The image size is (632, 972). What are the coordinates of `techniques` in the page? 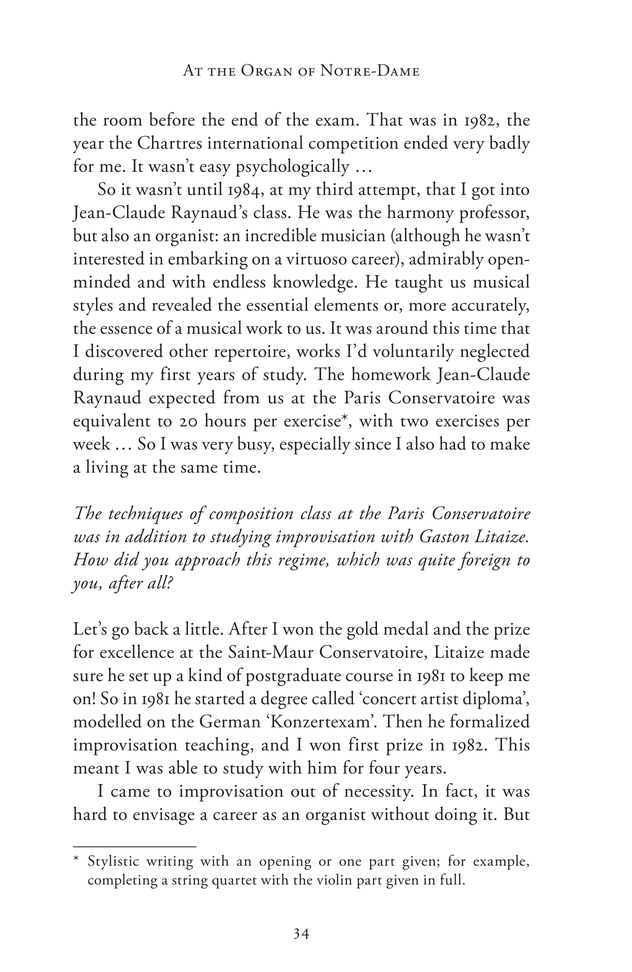 It's located at (146, 515).
